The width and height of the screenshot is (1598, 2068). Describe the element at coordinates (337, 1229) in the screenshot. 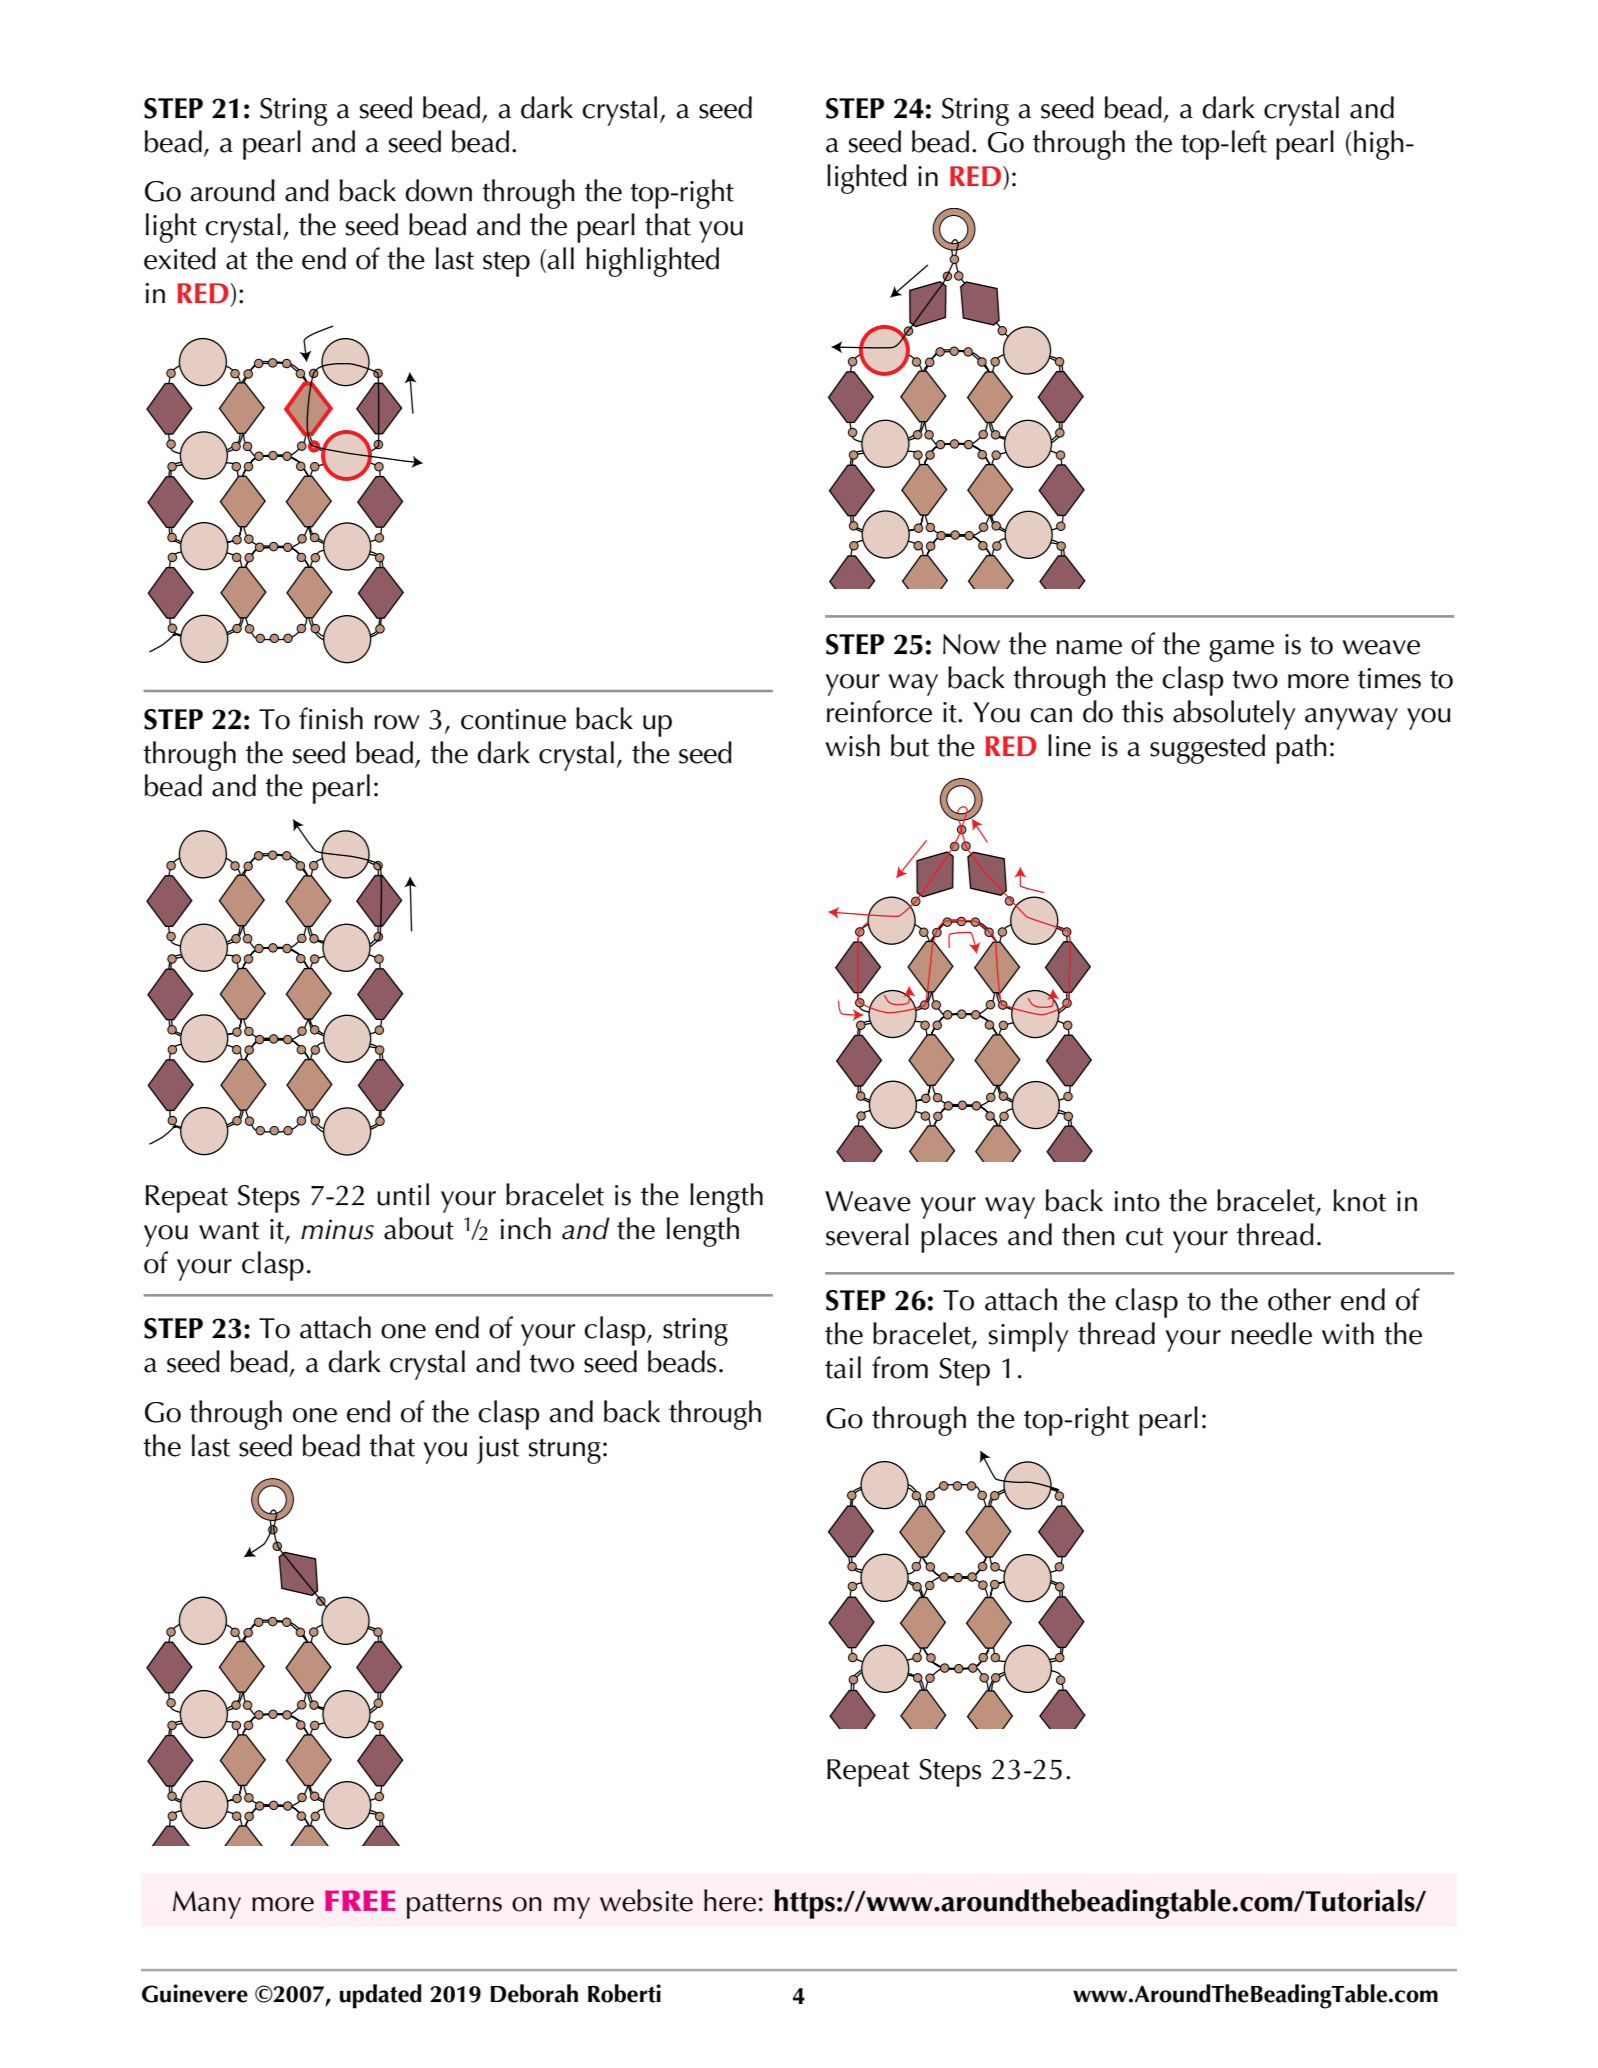

I see `minus` at that location.
